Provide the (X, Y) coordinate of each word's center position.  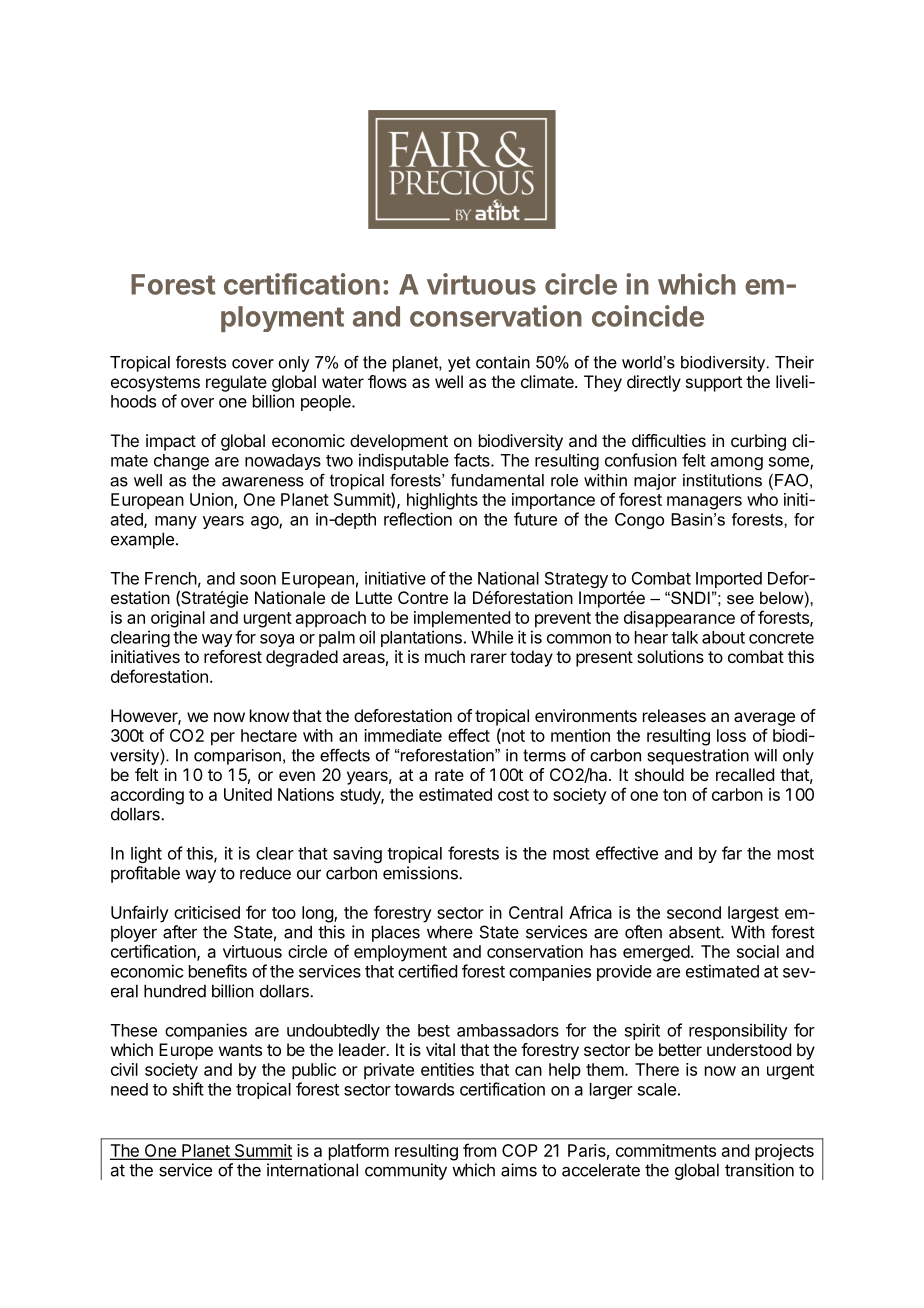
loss (731, 735)
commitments (666, 1150)
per (223, 739)
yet (459, 364)
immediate (403, 735)
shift (188, 1089)
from (479, 1150)
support (714, 384)
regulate (236, 383)
